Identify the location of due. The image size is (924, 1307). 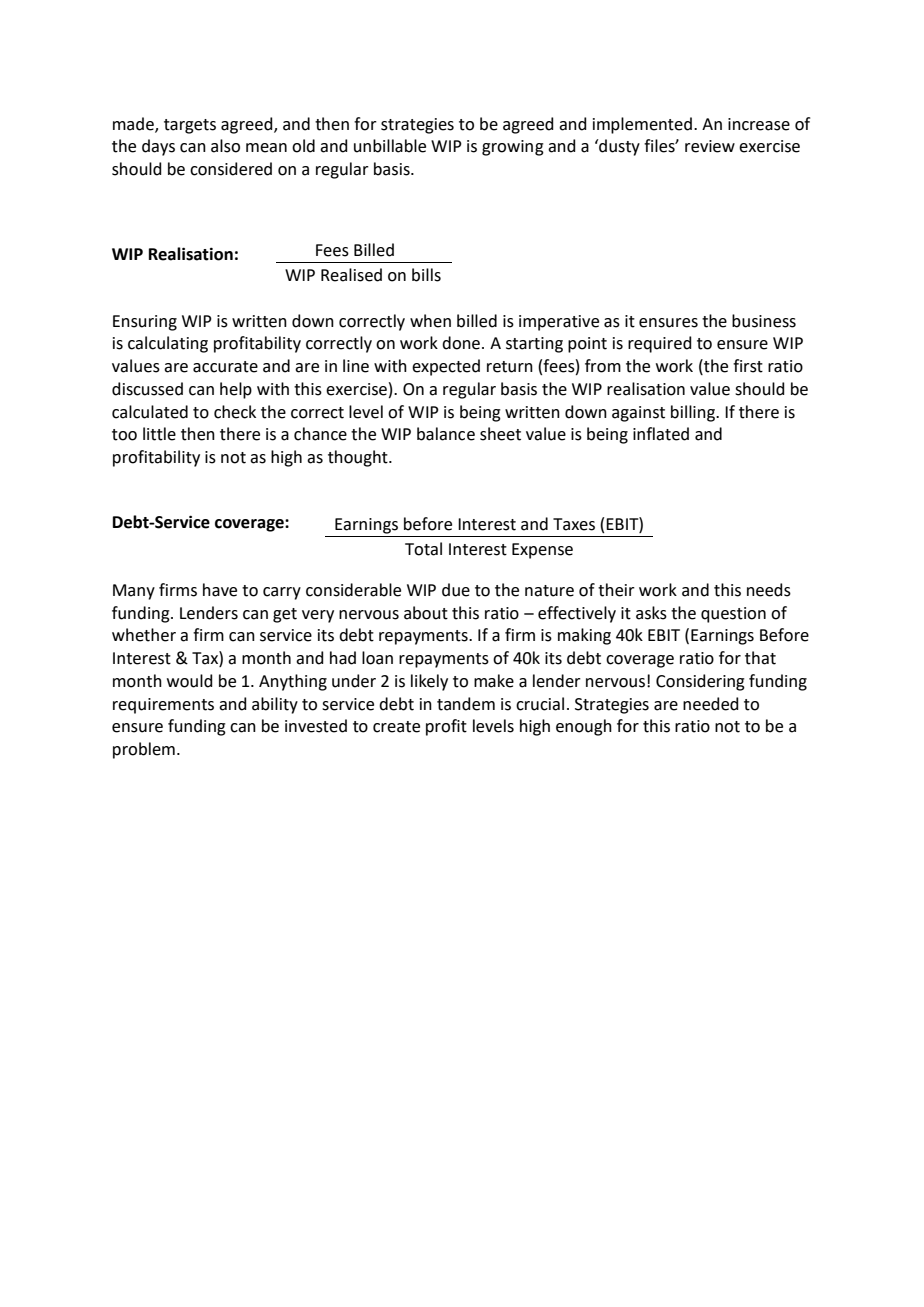
(456, 590).
